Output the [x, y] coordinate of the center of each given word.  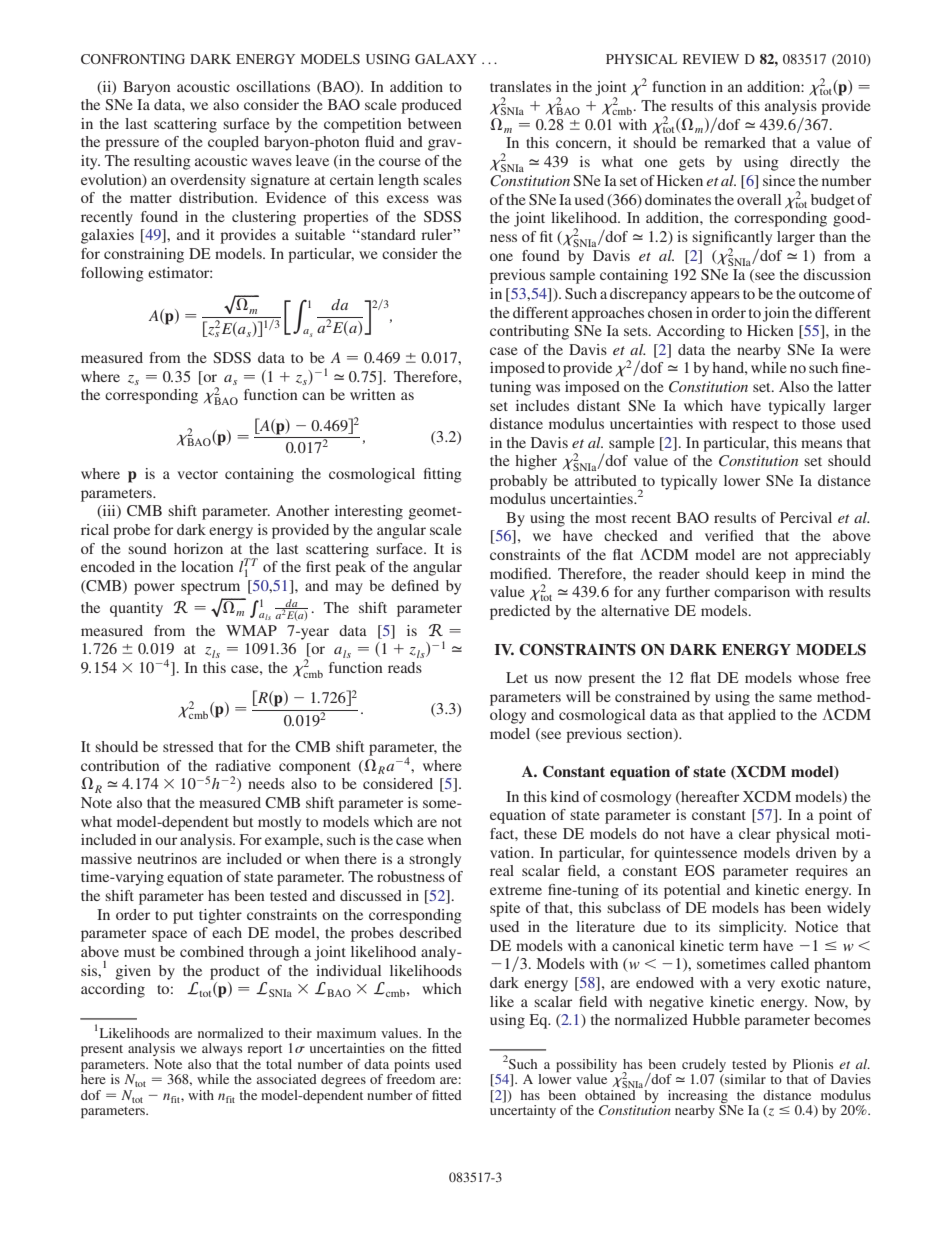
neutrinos [167, 858]
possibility [586, 1066]
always [222, 1049]
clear [755, 833]
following [112, 274]
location [207, 566]
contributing [529, 332]
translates [520, 86]
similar [744, 1080]
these [540, 833]
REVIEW [711, 59]
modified [520, 573]
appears [715, 297]
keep [770, 575]
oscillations [273, 86]
